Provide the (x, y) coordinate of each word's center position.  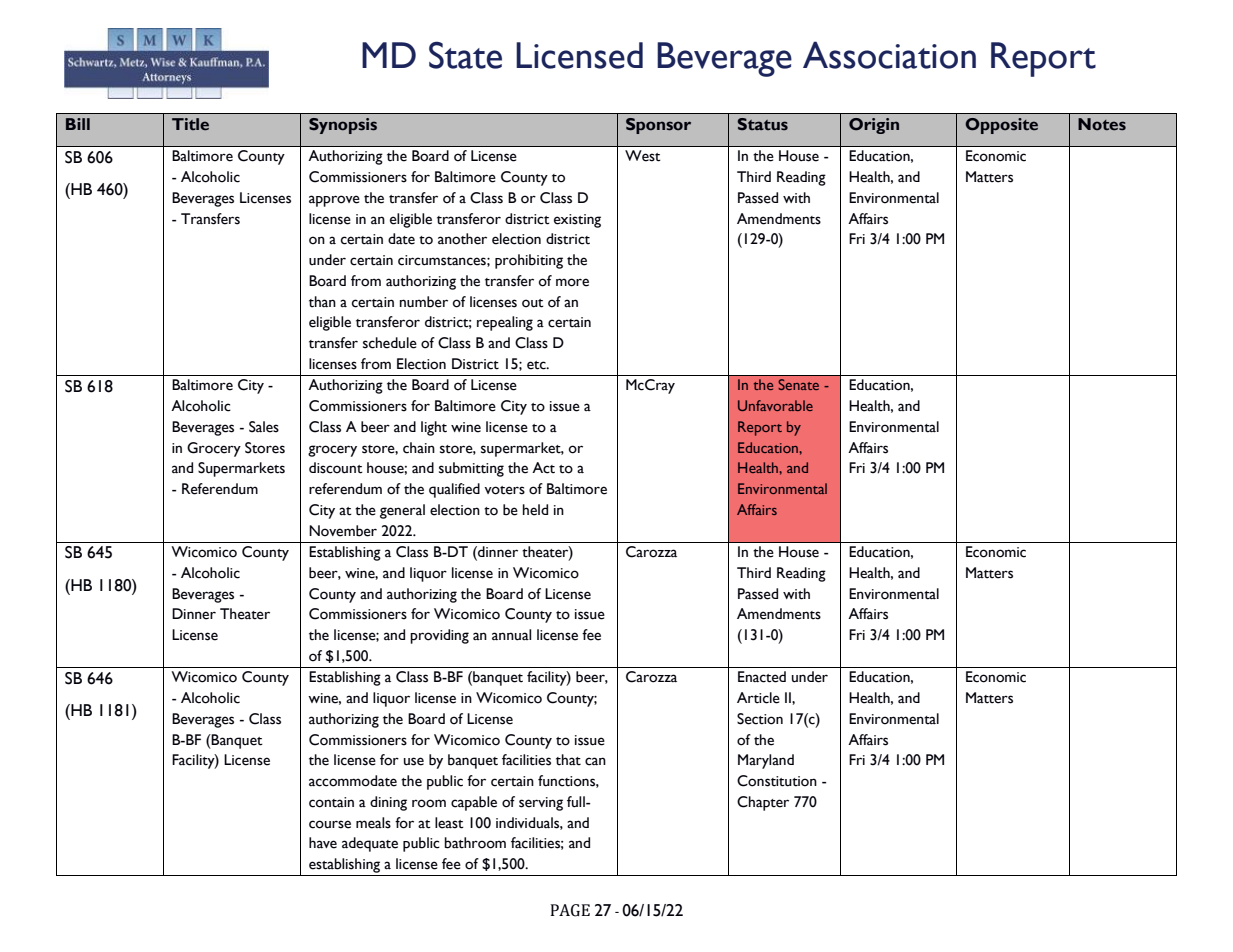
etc (537, 365)
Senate (798, 384)
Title (190, 124)
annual (511, 635)
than (322, 302)
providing (439, 636)
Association (889, 55)
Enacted (762, 677)
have (323, 843)
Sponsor (658, 126)
